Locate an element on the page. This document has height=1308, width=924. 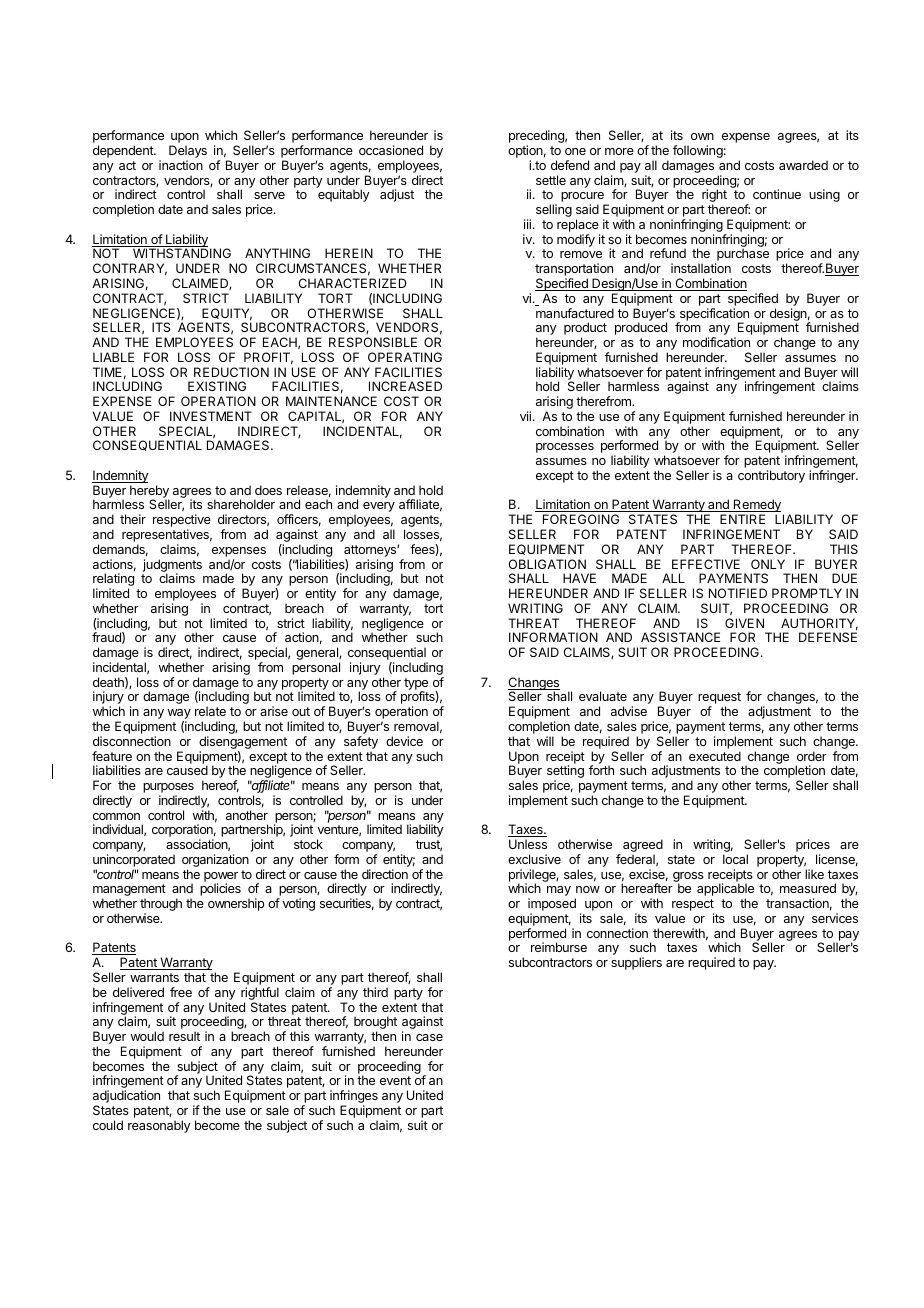
suppliers is located at coordinates (636, 963).
